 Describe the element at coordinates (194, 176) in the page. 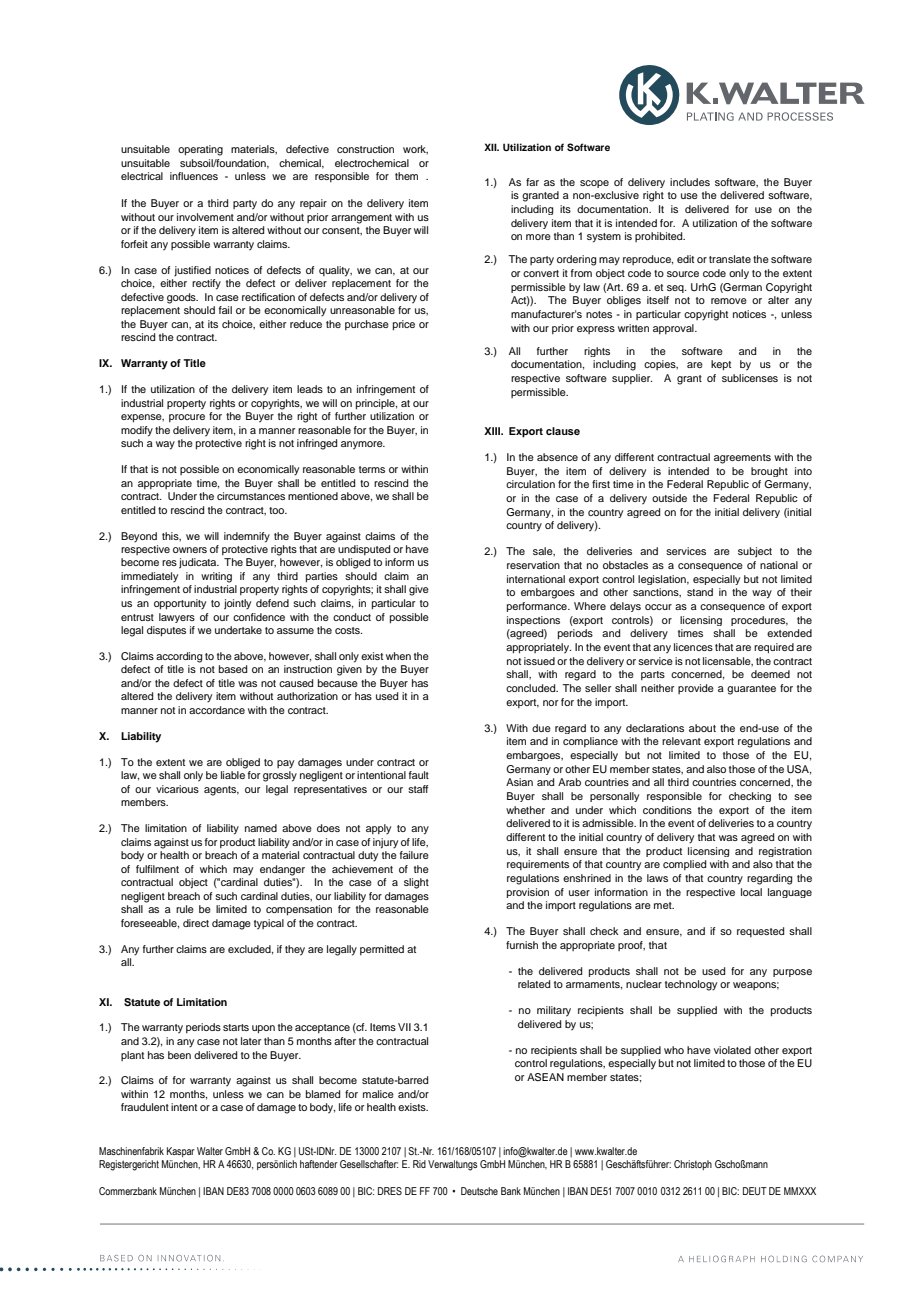

I see `influences` at that location.
